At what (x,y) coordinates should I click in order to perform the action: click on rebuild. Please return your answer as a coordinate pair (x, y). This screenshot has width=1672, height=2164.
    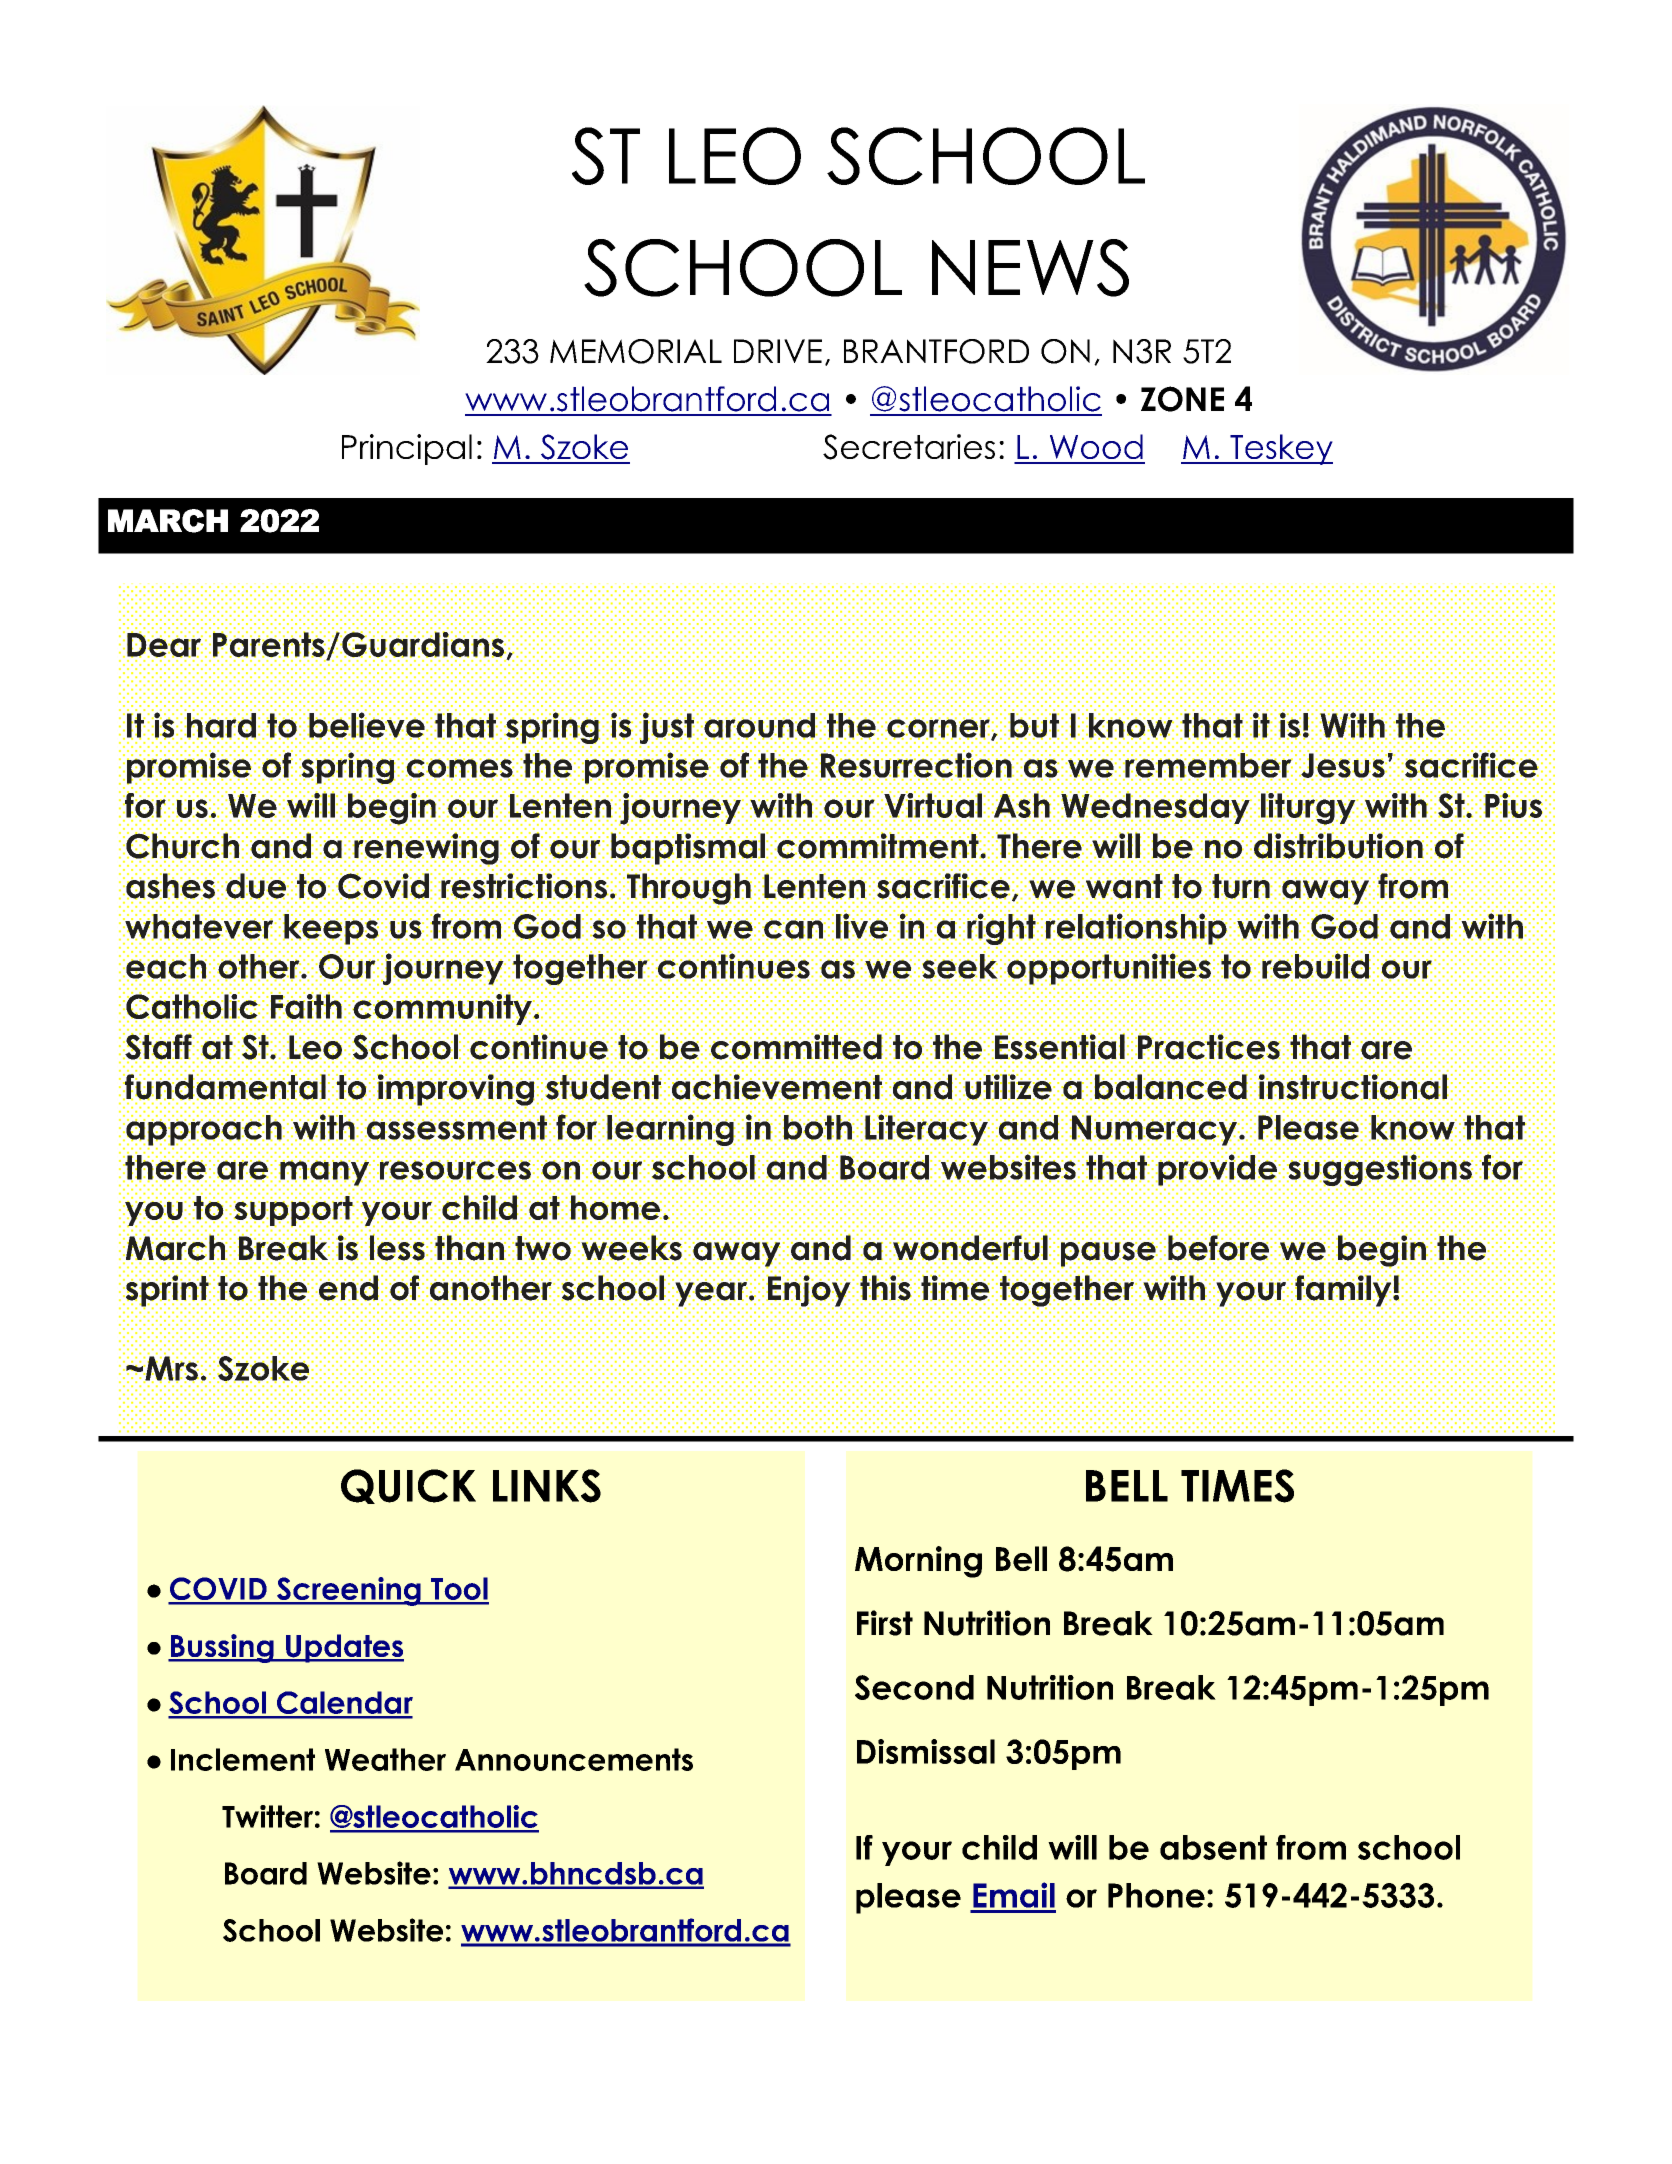
    Looking at the image, I should click on (1316, 966).
